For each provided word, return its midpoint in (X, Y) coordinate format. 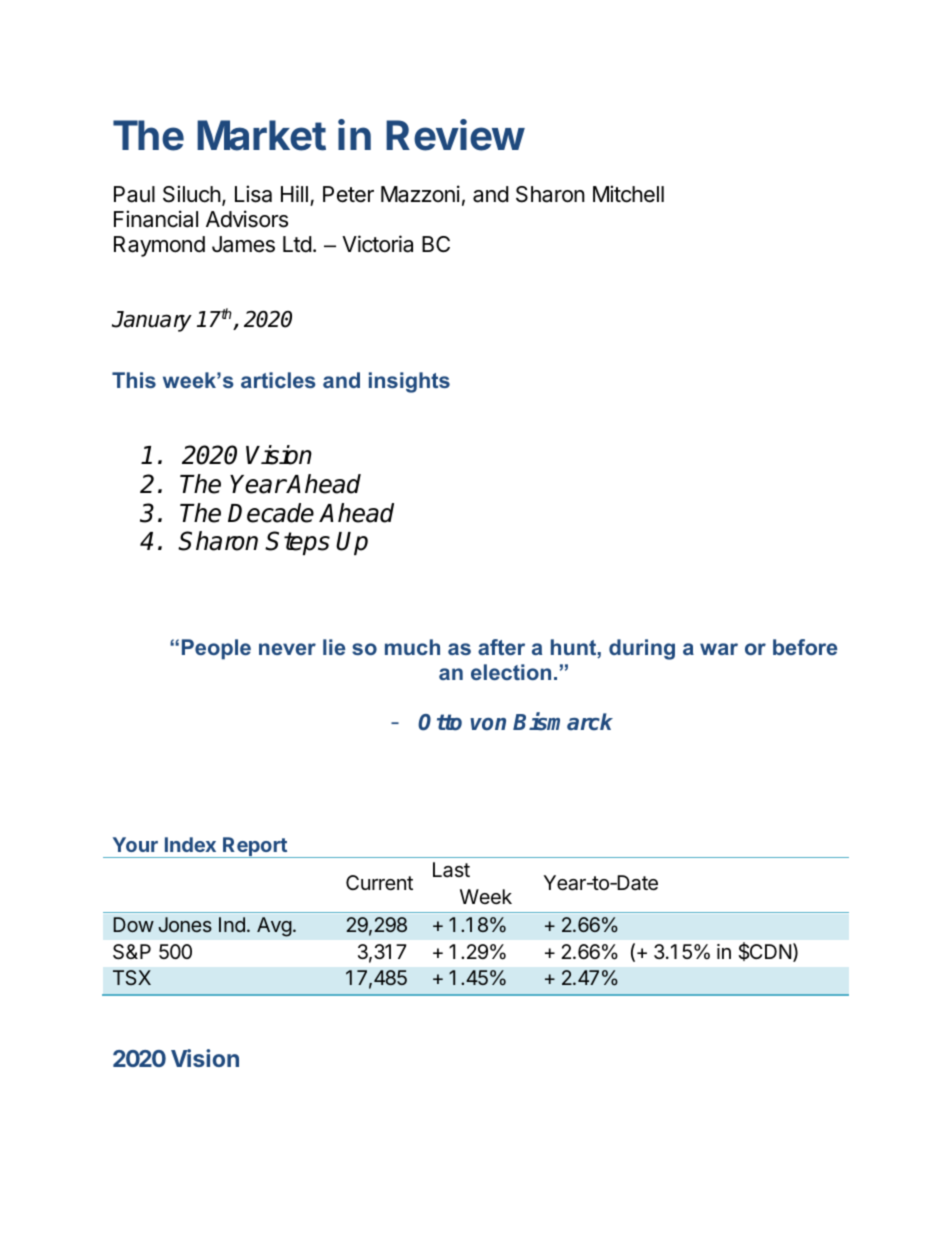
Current (379, 882)
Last (451, 870)
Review (455, 135)
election (511, 672)
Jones (185, 924)
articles (278, 380)
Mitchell (628, 194)
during (642, 649)
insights (409, 382)
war (719, 649)
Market (261, 135)
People (216, 649)
